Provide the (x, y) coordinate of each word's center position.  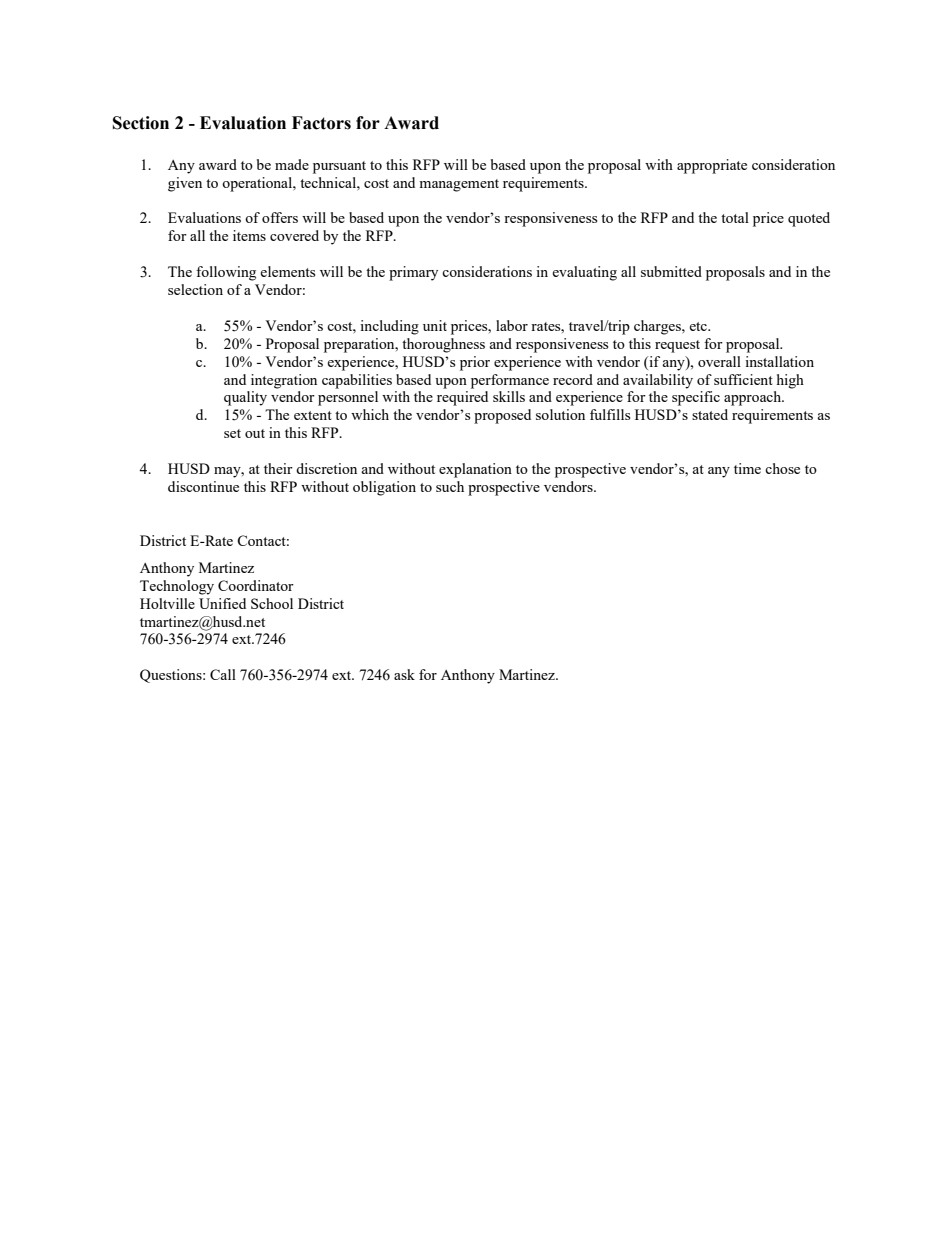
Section (141, 123)
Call (223, 674)
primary (413, 273)
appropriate (712, 166)
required (462, 398)
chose (782, 468)
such (450, 486)
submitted (671, 271)
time (747, 468)
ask (404, 674)
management (459, 185)
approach (754, 398)
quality (245, 398)
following (226, 273)
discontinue (203, 486)
